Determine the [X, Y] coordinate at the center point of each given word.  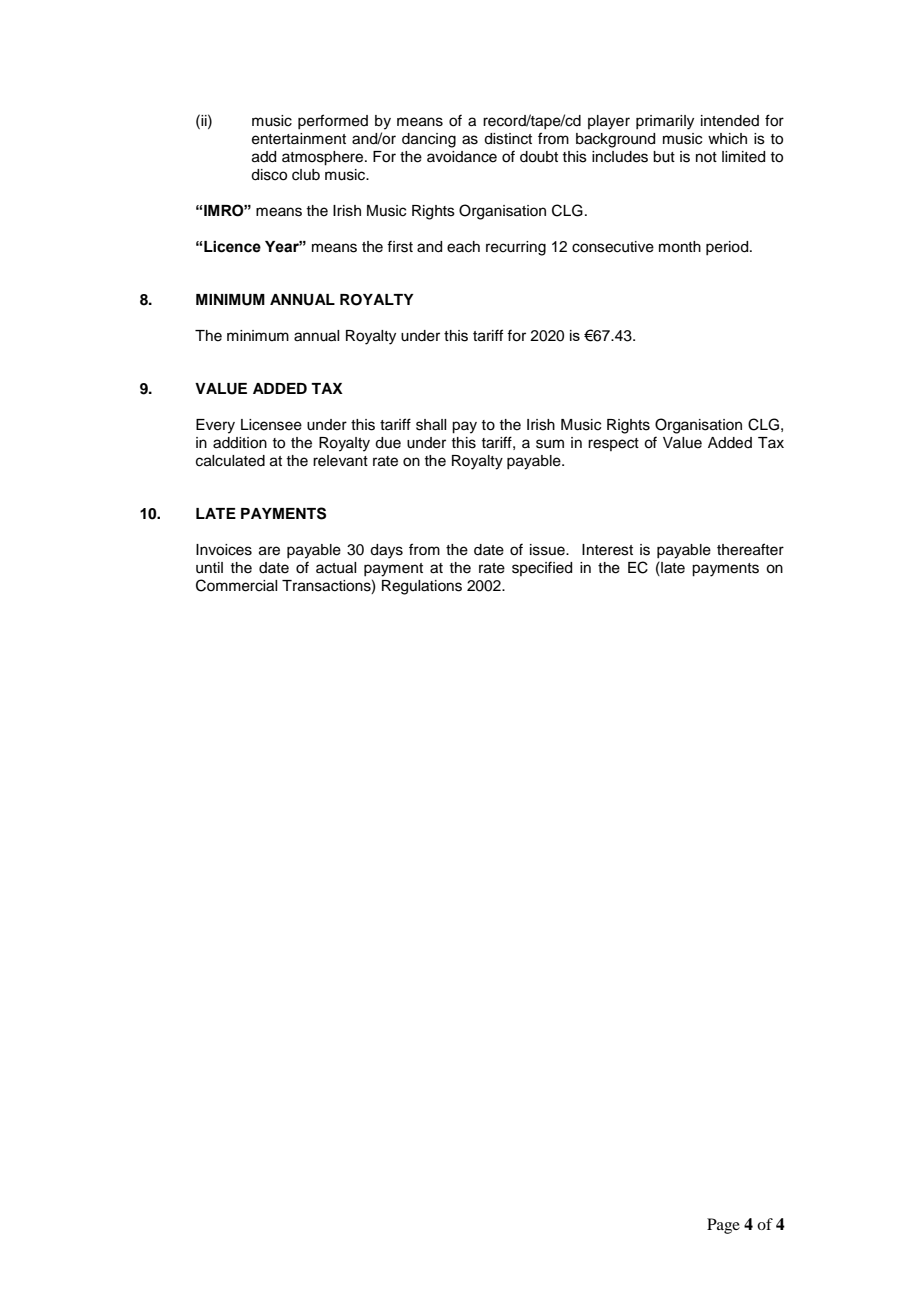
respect [613, 444]
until [209, 568]
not [706, 157]
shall [431, 425]
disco [269, 175]
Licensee [271, 425]
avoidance [462, 157]
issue [548, 550]
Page [723, 1226]
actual [336, 568]
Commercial [236, 585]
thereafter [750, 549]
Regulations [422, 587]
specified [542, 568]
